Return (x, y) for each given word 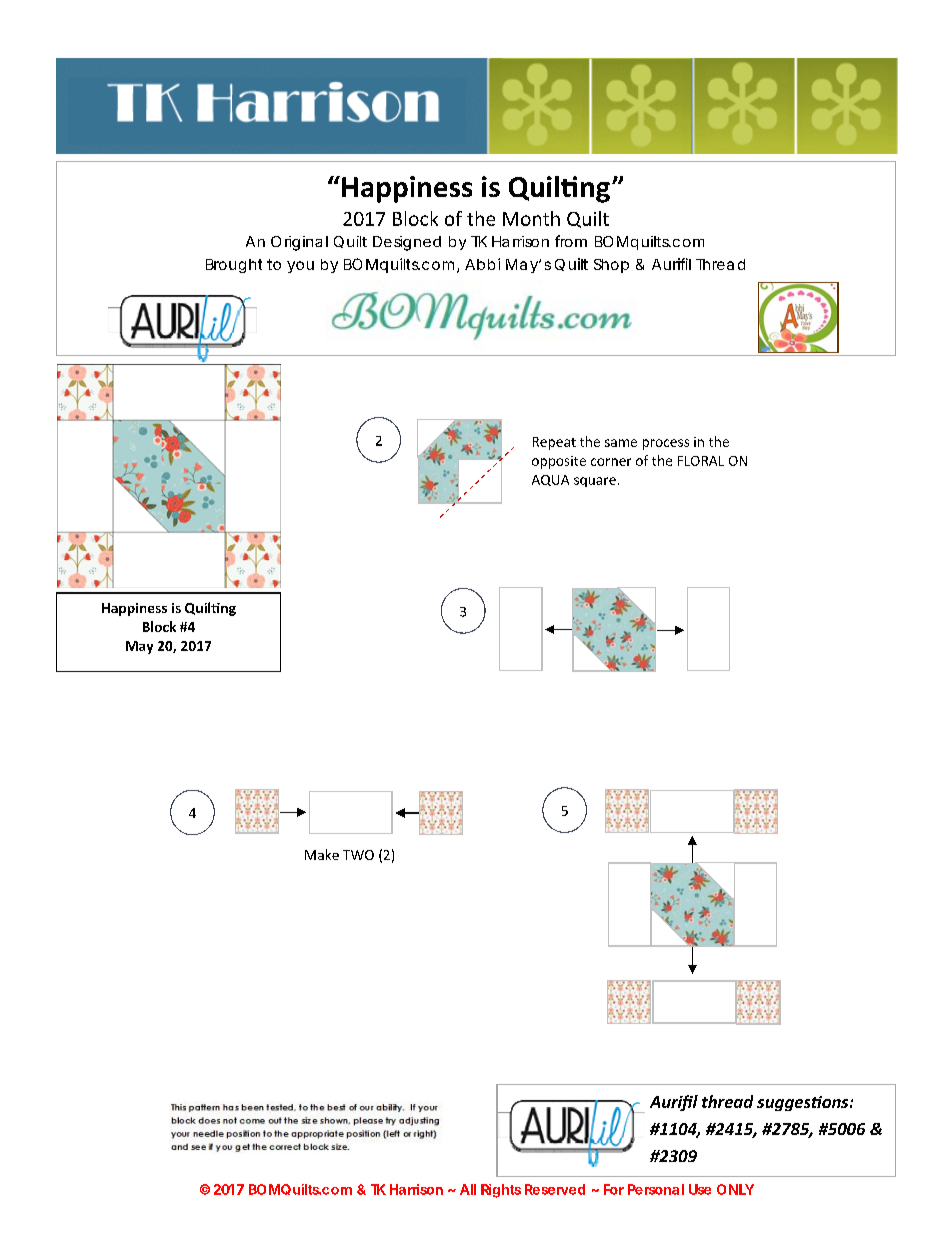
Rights (501, 1191)
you (300, 267)
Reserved (555, 1189)
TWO (358, 855)
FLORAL (701, 461)
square (595, 482)
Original (299, 243)
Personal (656, 1189)
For (614, 1189)
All (468, 1189)
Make (322, 854)
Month (531, 218)
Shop (611, 266)
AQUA (550, 480)
